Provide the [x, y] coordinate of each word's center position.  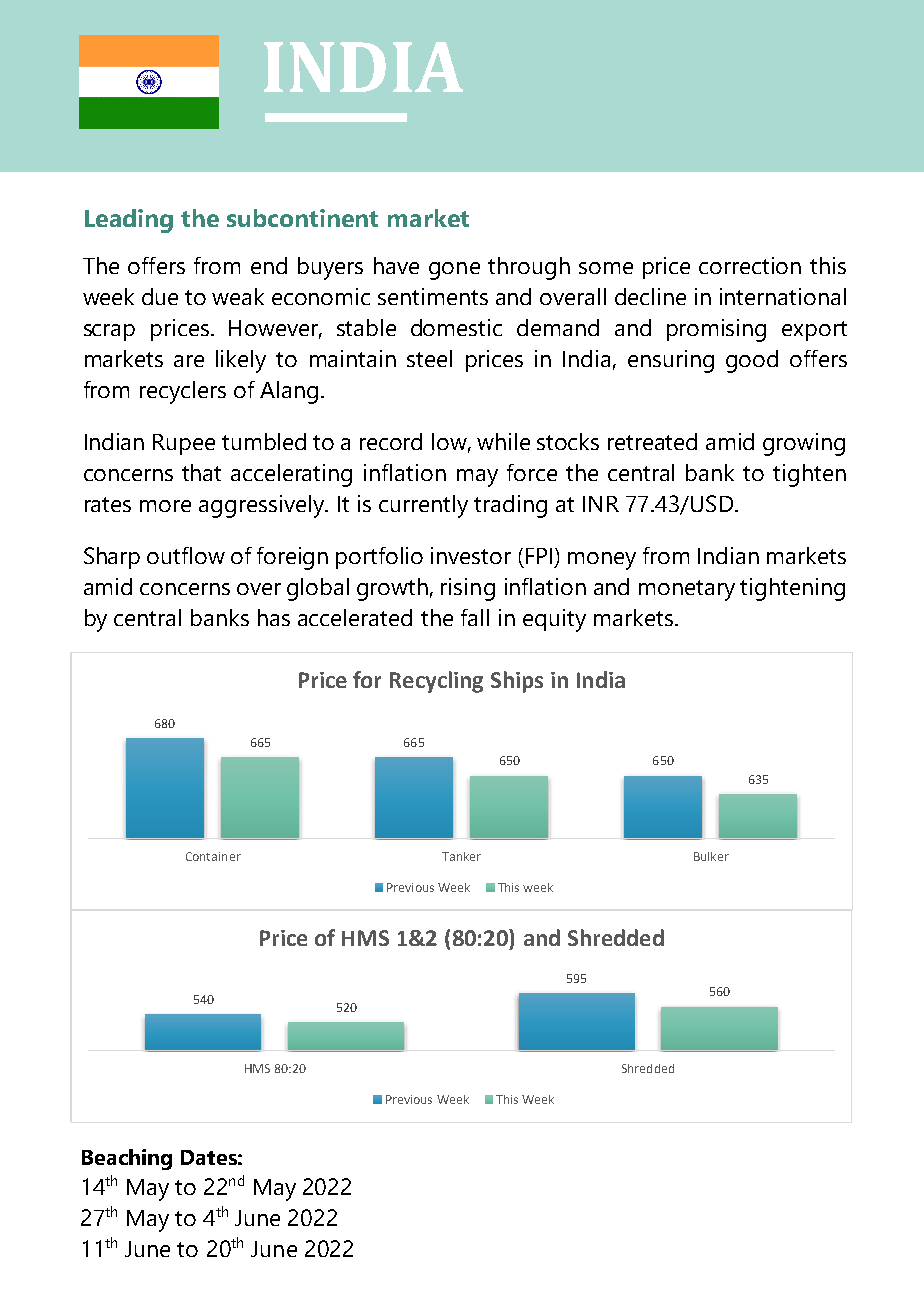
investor [471, 555]
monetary [687, 590]
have [396, 265]
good [752, 361]
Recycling [436, 682]
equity [554, 620]
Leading [129, 221]
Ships [517, 682]
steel [429, 358]
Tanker [461, 856]
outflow [186, 555]
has [274, 617]
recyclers [183, 392]
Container [213, 856]
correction [750, 265]
